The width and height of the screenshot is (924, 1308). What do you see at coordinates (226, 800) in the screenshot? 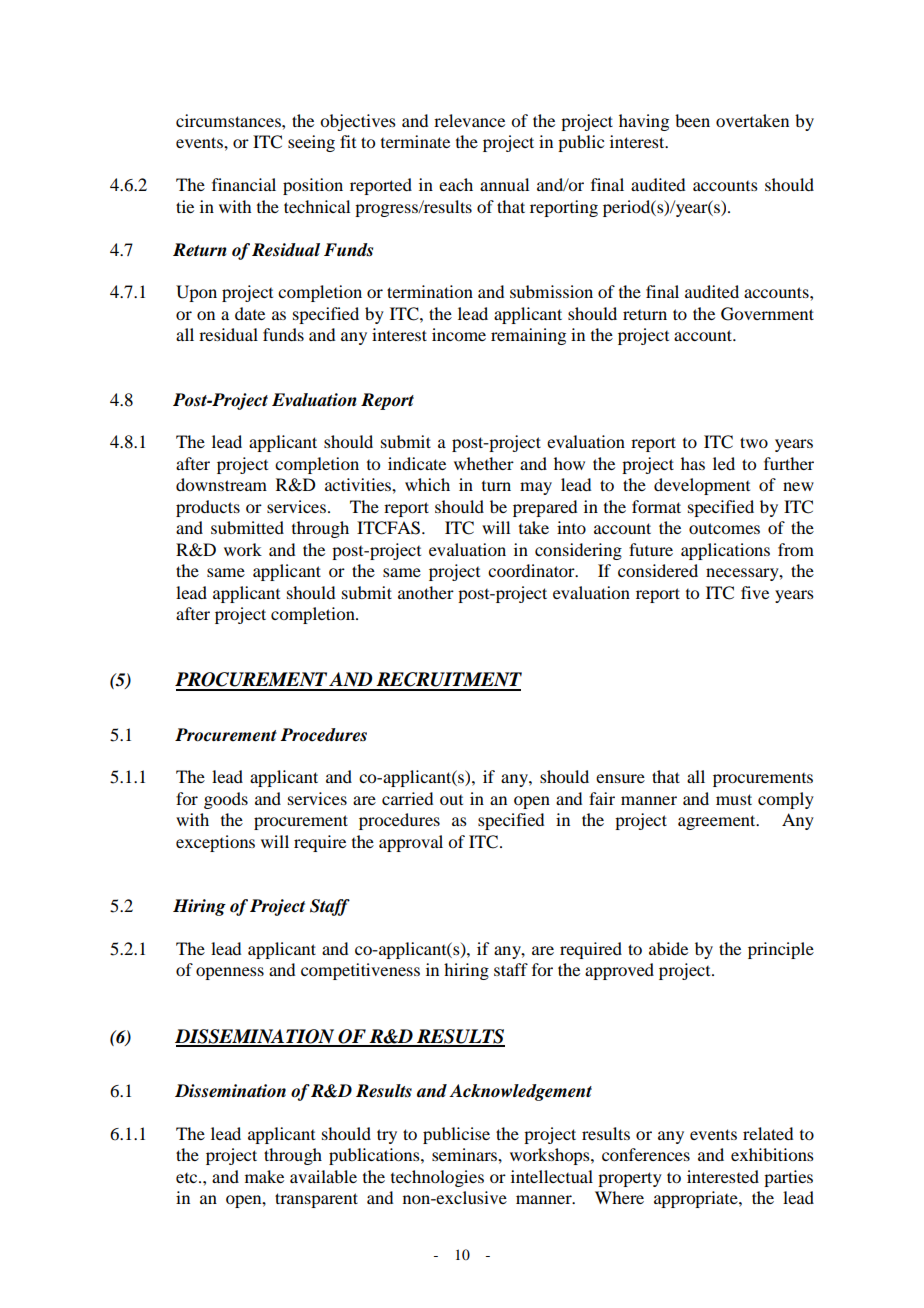
I see `goods` at bounding box center [226, 800].
